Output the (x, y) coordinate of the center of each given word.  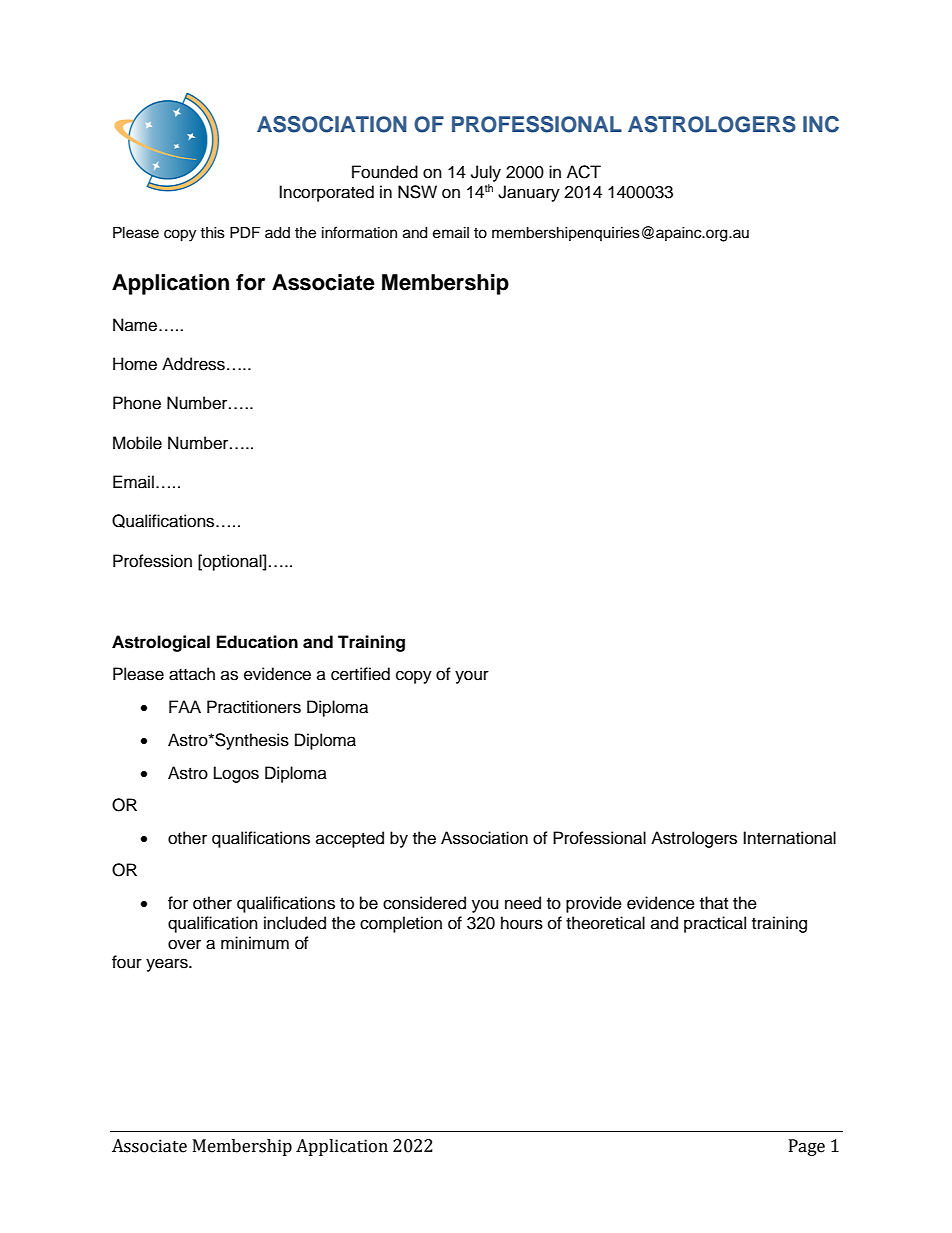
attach (192, 674)
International (789, 838)
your (472, 677)
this (212, 233)
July (486, 173)
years (168, 965)
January (529, 193)
